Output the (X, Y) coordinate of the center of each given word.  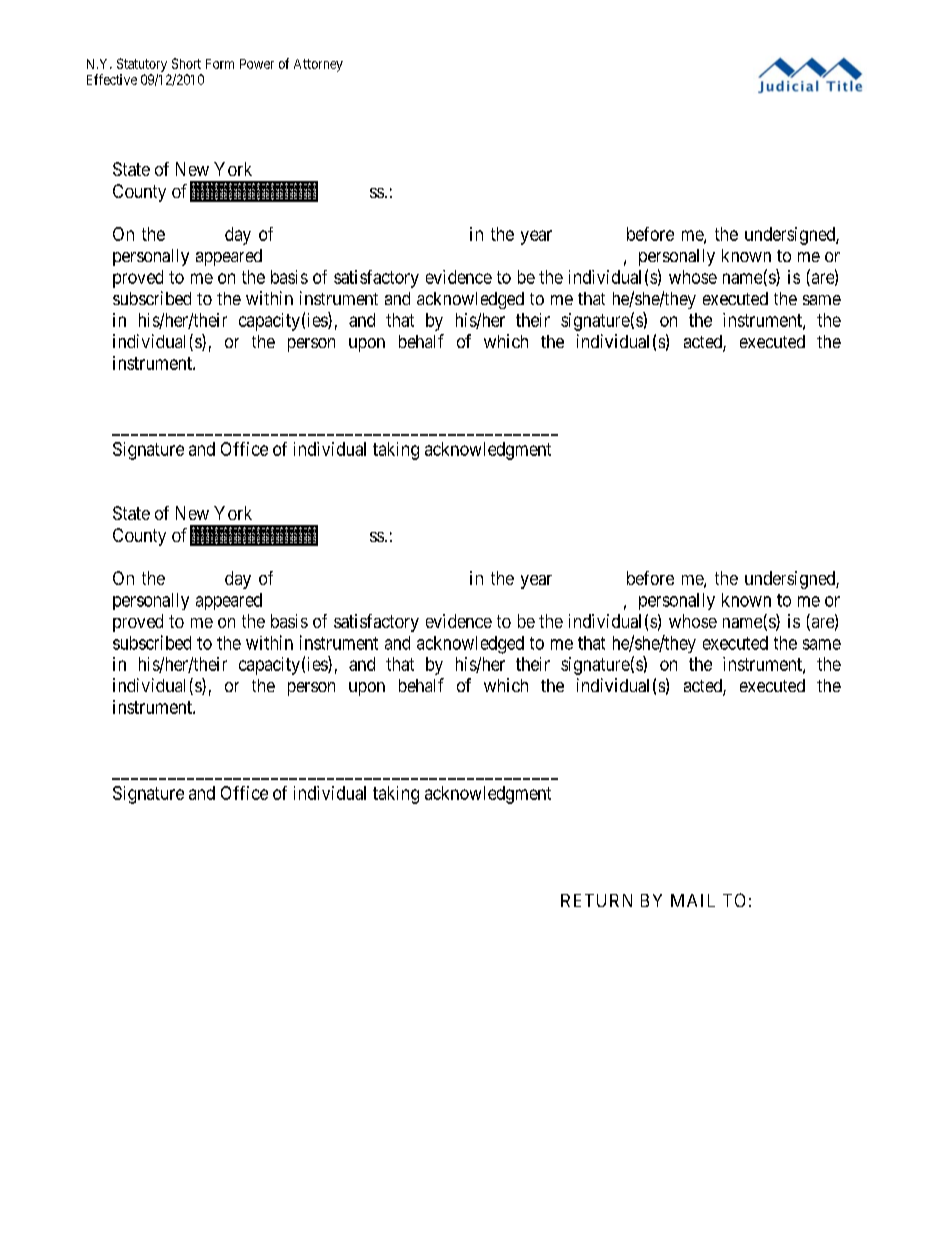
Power (257, 64)
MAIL (693, 900)
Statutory (142, 65)
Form (220, 64)
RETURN (596, 900)
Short (186, 63)
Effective (112, 79)
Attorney (318, 65)
